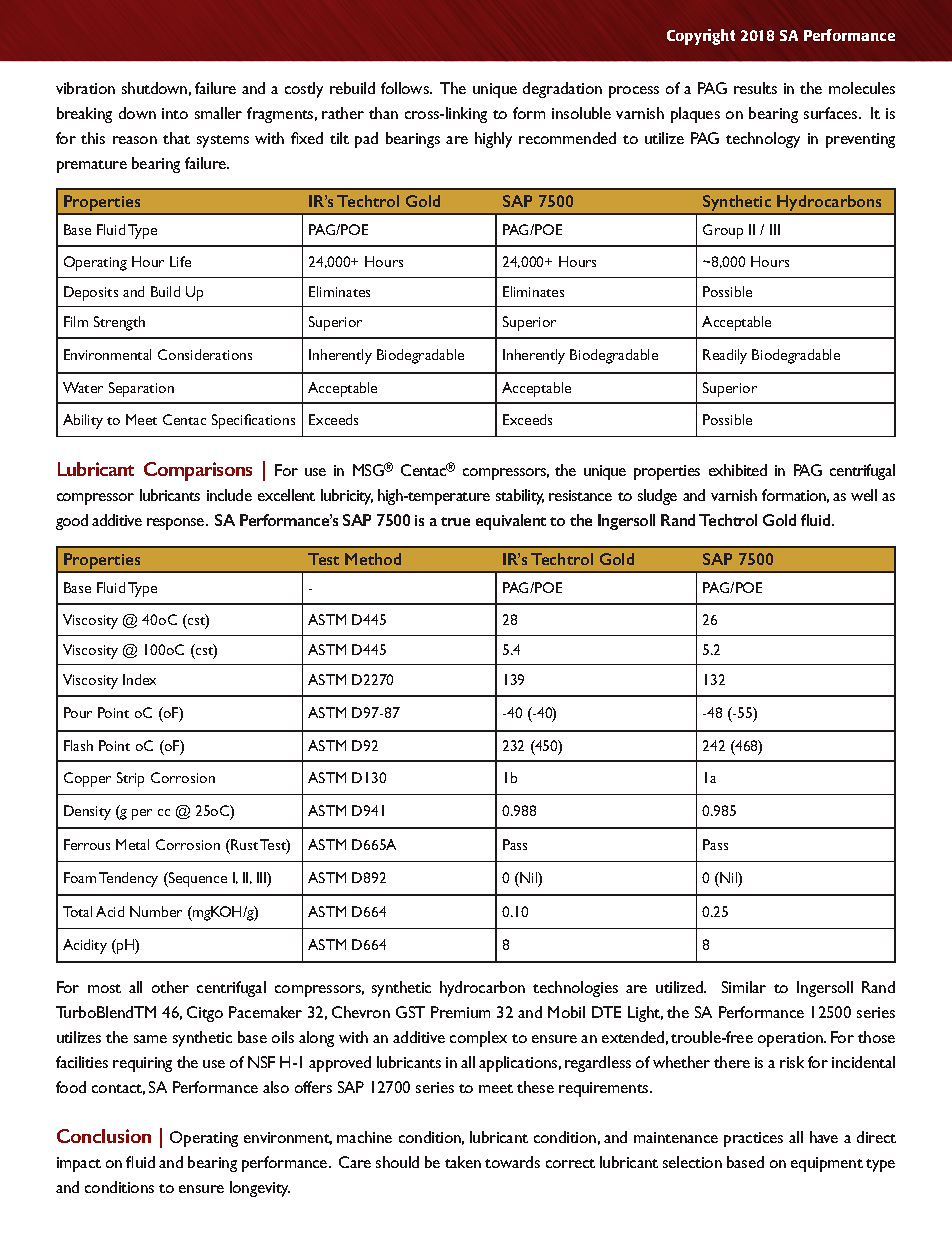 This screenshot has height=1233, width=952. What do you see at coordinates (373, 559) in the screenshot?
I see `Method` at bounding box center [373, 559].
